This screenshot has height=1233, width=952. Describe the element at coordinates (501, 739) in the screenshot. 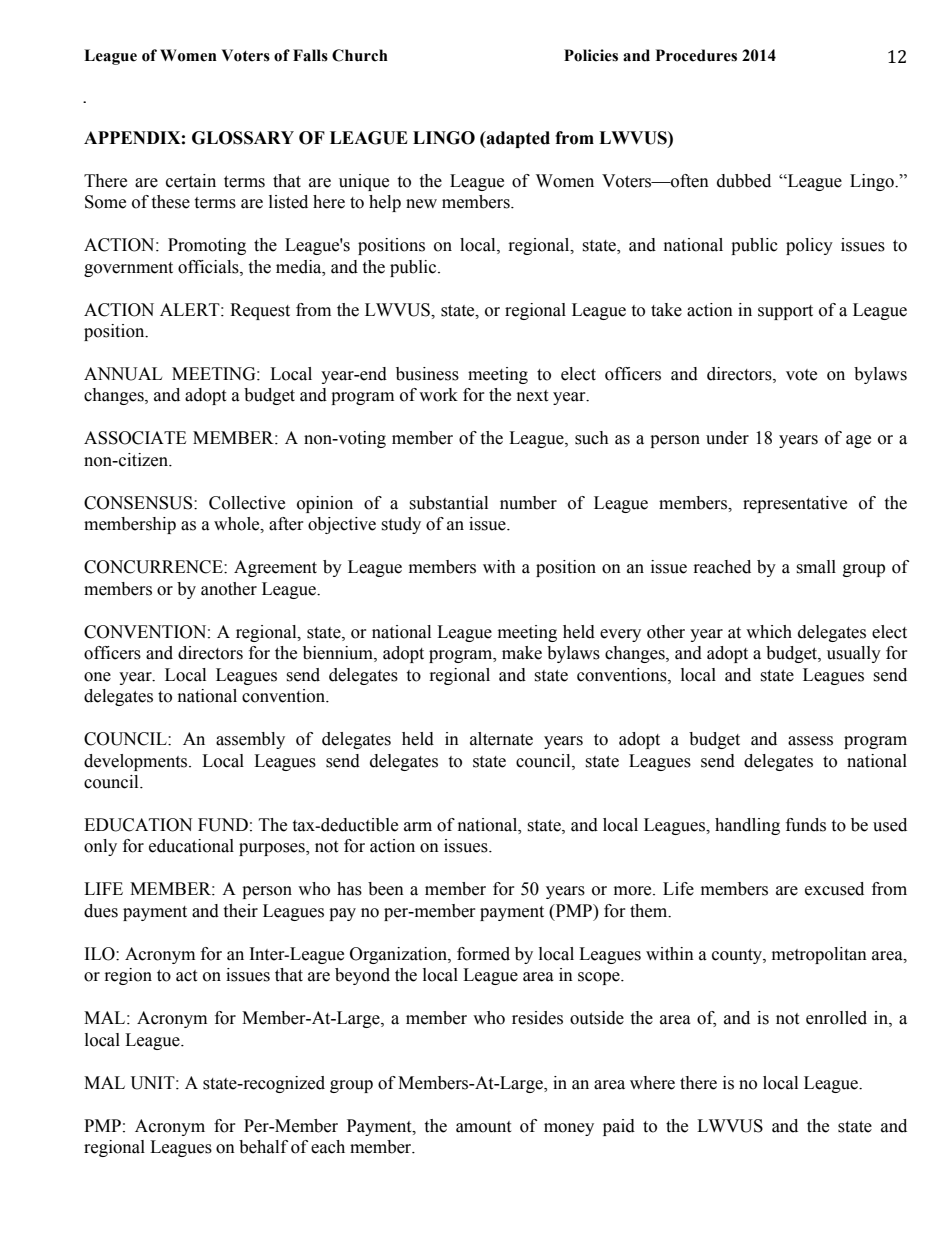

I see `alternate` at that location.
